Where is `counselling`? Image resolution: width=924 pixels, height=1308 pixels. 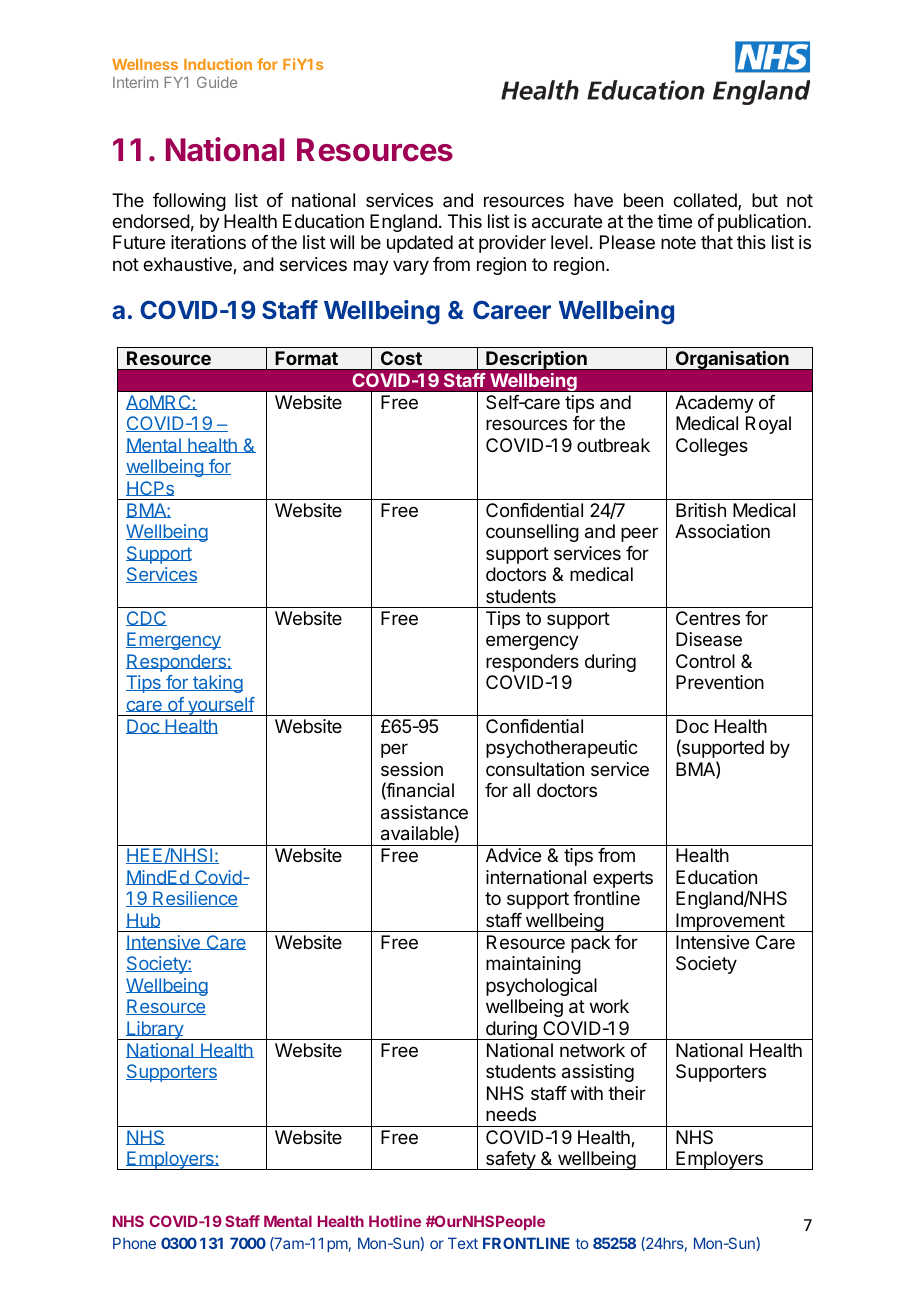 counselling is located at coordinates (532, 533).
